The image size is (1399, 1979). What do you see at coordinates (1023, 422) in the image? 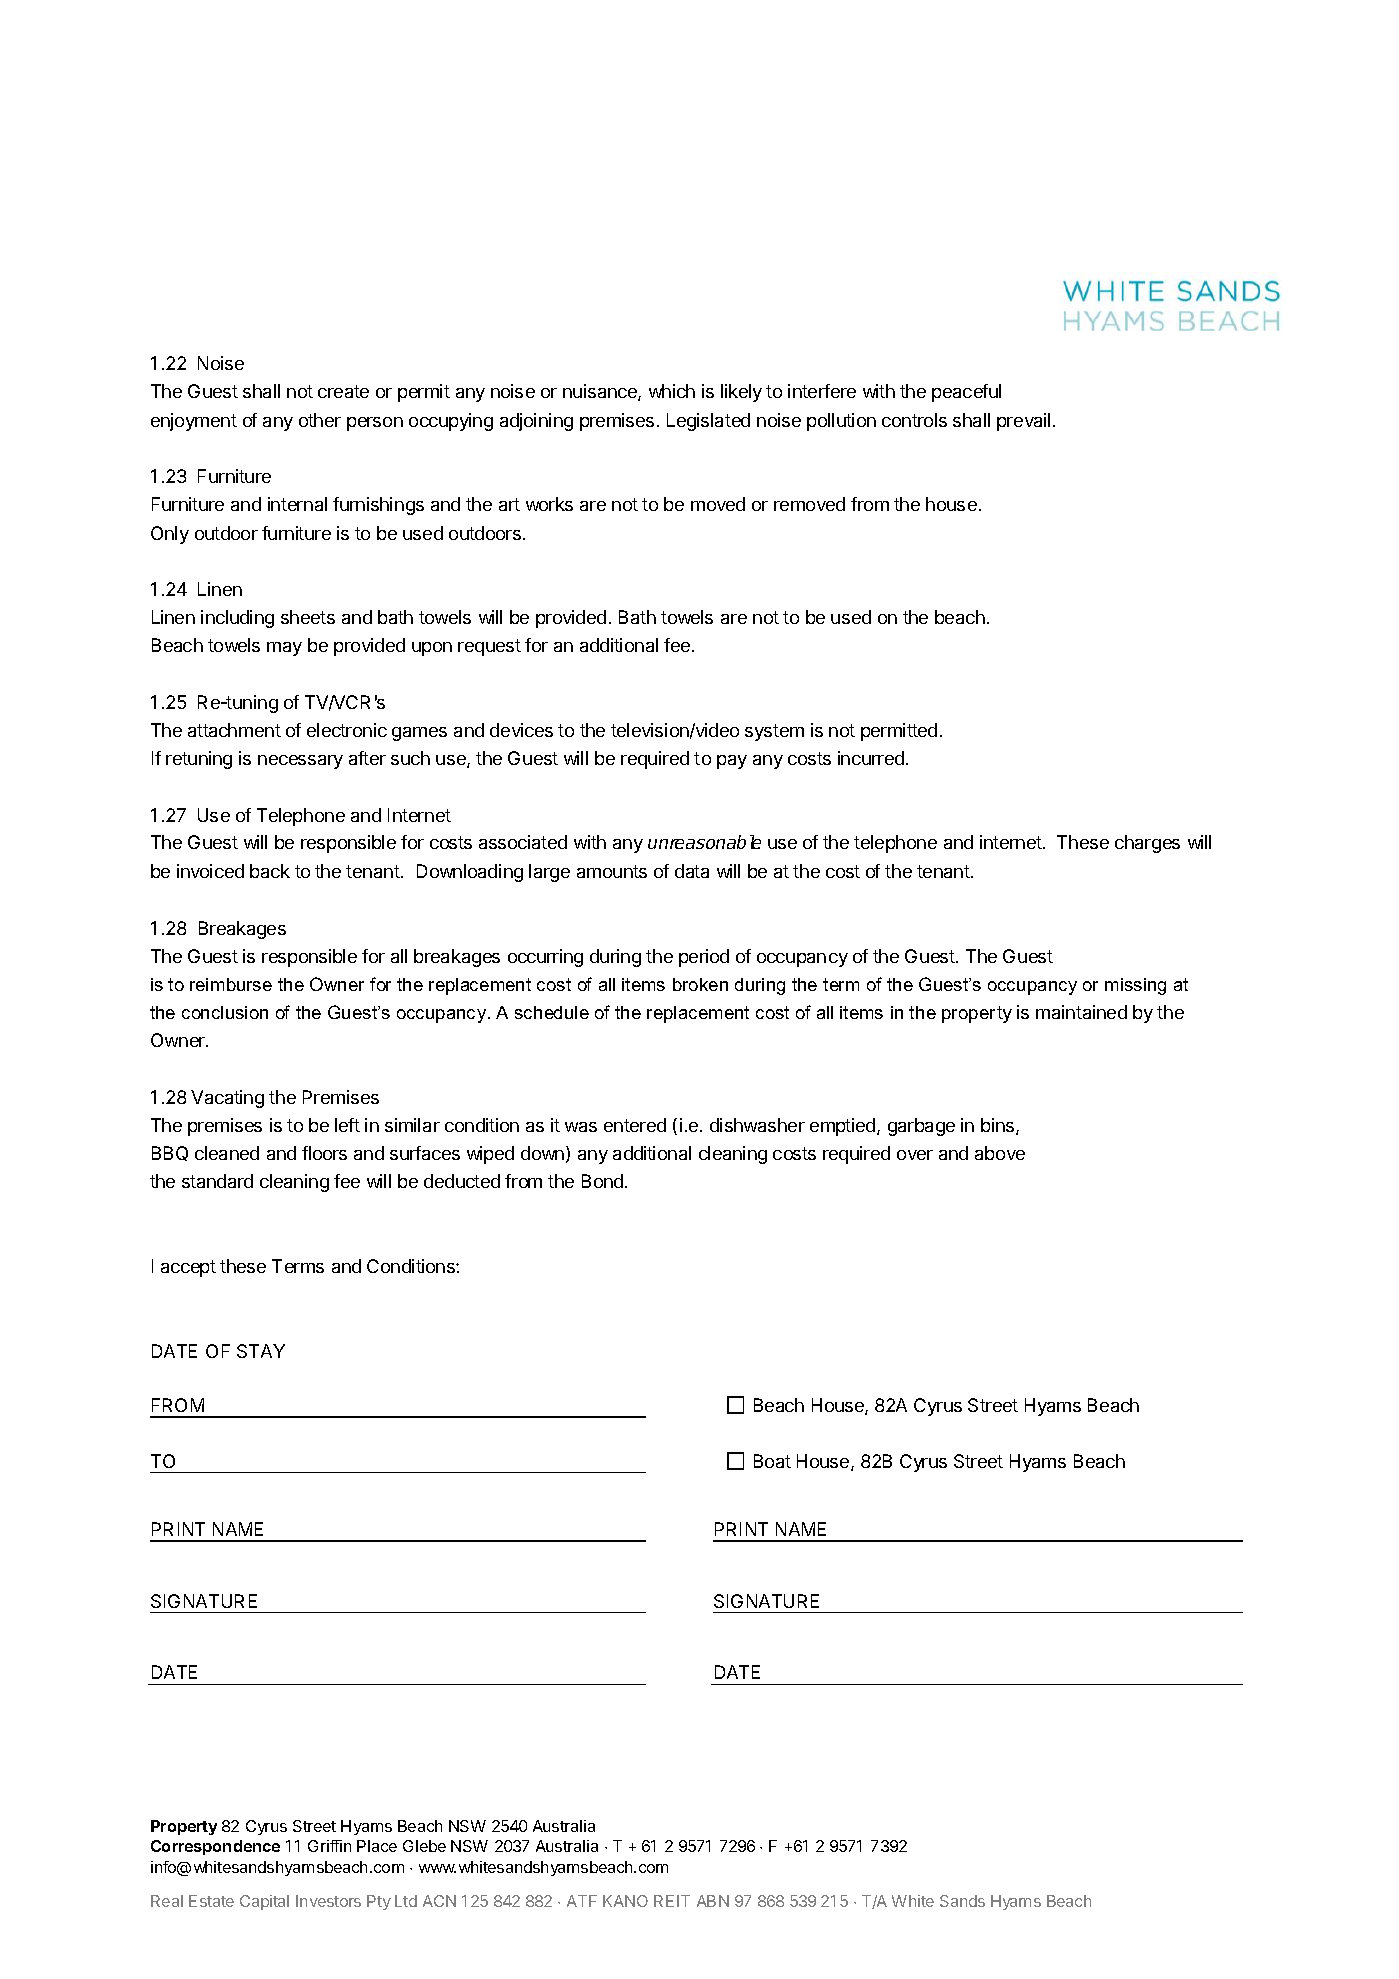
I see `prevail` at bounding box center [1023, 422].
